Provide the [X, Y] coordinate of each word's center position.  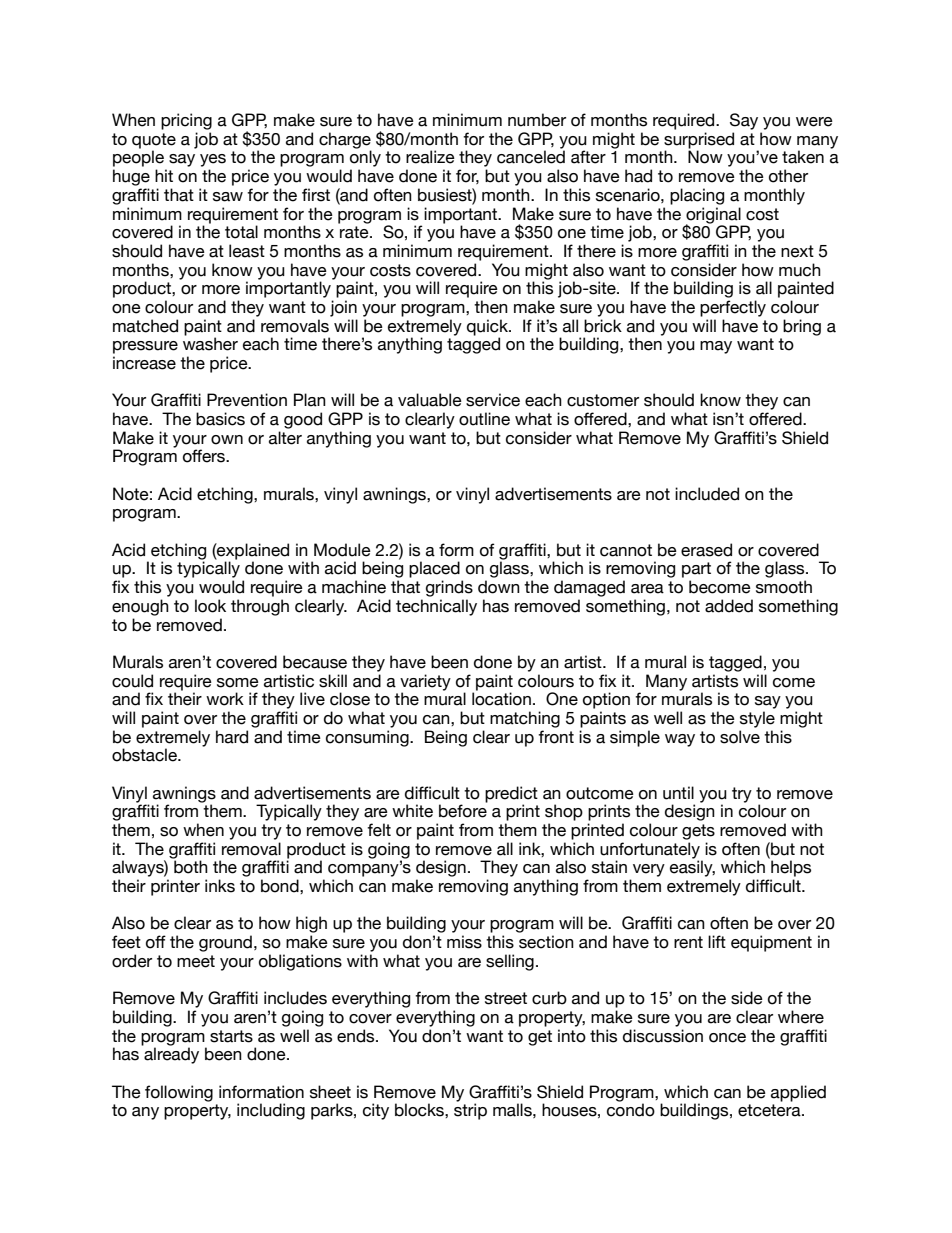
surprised [699, 141]
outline [484, 419]
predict [511, 794]
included [707, 494]
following [179, 1093]
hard [232, 737]
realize [430, 157]
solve [740, 737]
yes [213, 160]
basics [220, 419]
